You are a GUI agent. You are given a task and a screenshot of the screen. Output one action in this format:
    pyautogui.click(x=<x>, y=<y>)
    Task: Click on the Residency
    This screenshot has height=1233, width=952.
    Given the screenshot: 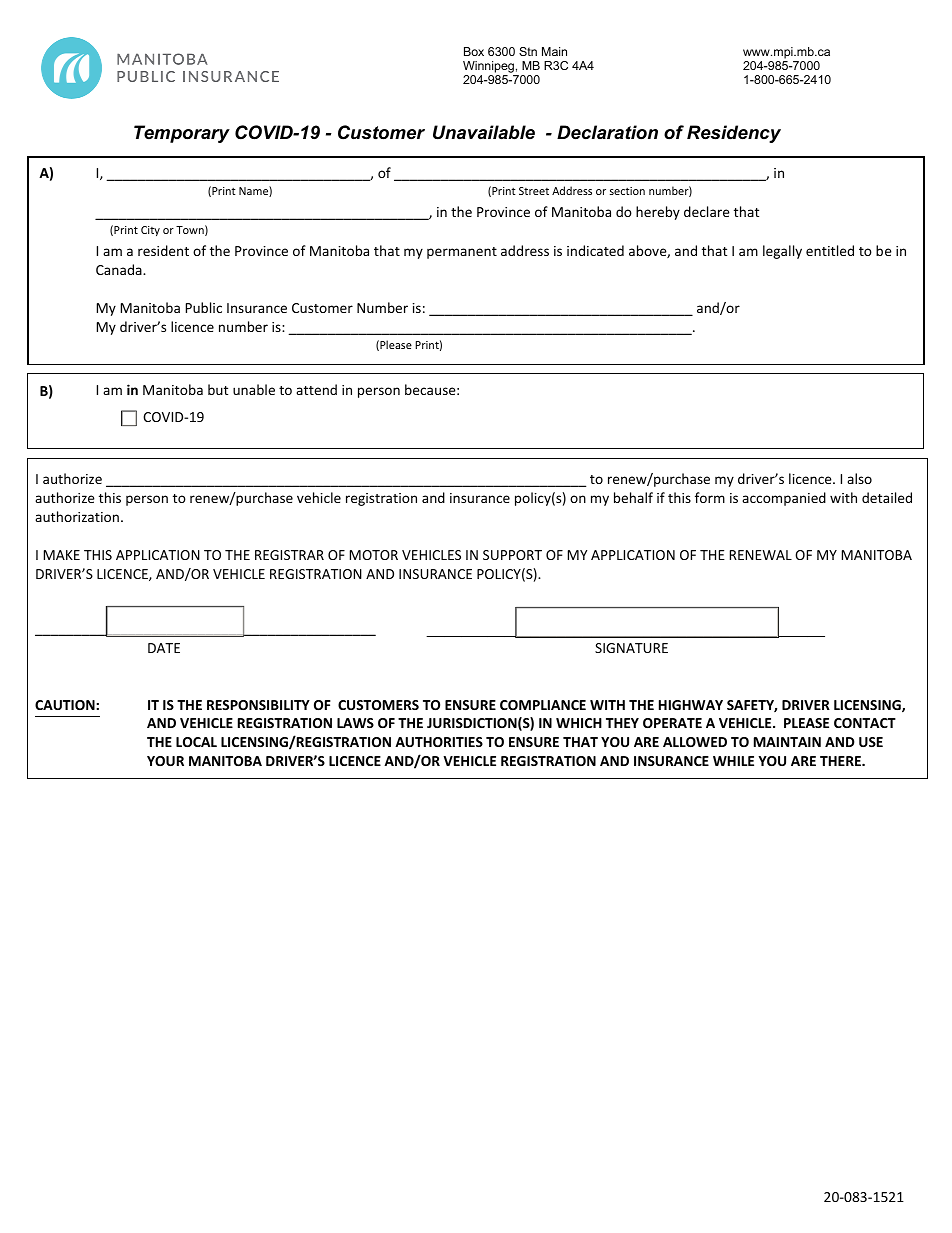 What is the action you would take?
    pyautogui.click(x=734, y=134)
